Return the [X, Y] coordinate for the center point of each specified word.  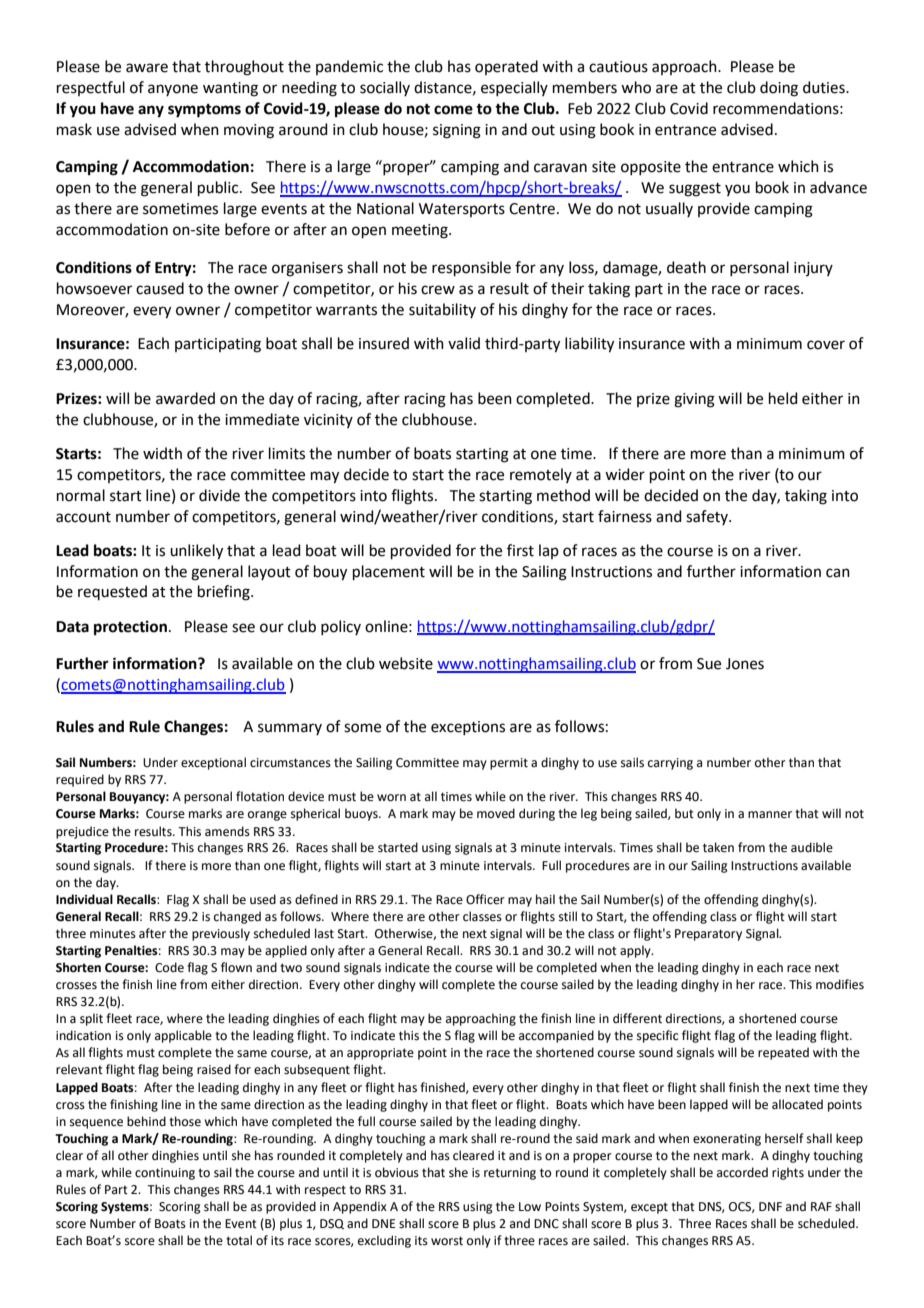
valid [464, 343]
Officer [485, 899]
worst [447, 1241]
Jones [745, 664]
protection [130, 628]
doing [779, 89]
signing [457, 131]
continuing [165, 1174]
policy [341, 627]
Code [169, 967]
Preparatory [708, 935]
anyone [173, 90]
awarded [185, 398]
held [783, 398]
